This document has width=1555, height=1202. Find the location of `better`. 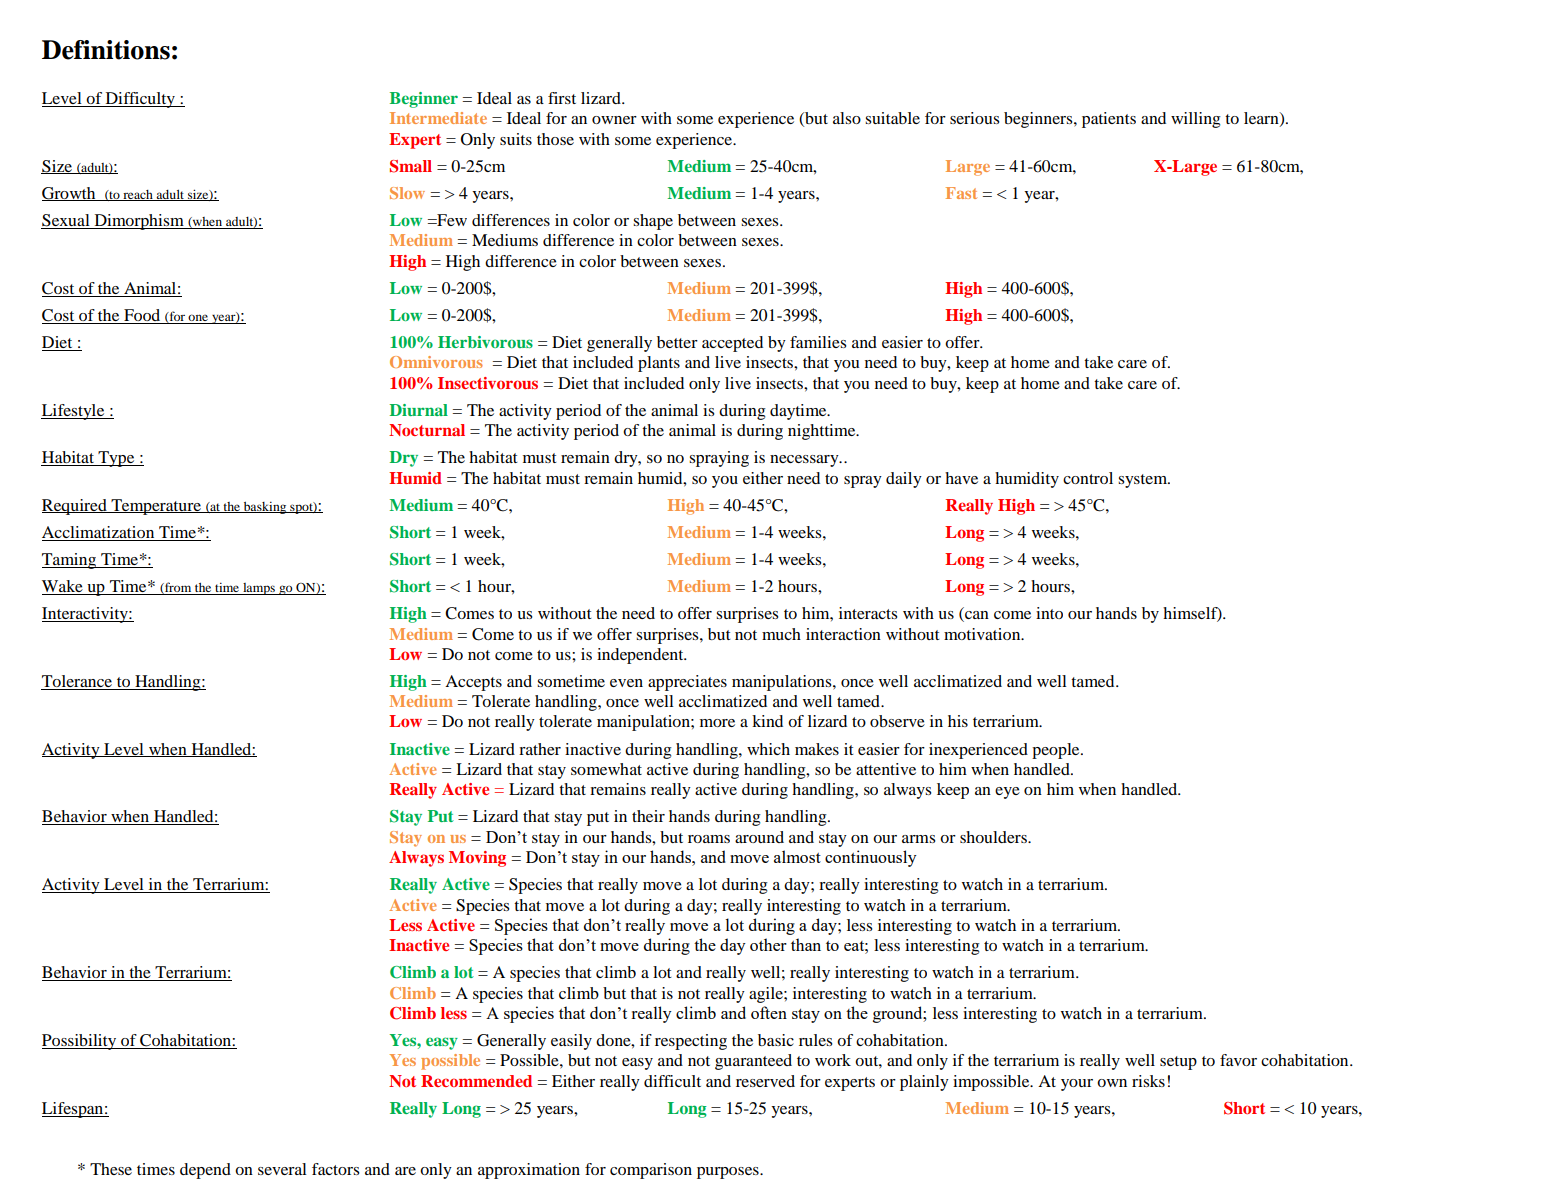

better is located at coordinates (677, 342).
